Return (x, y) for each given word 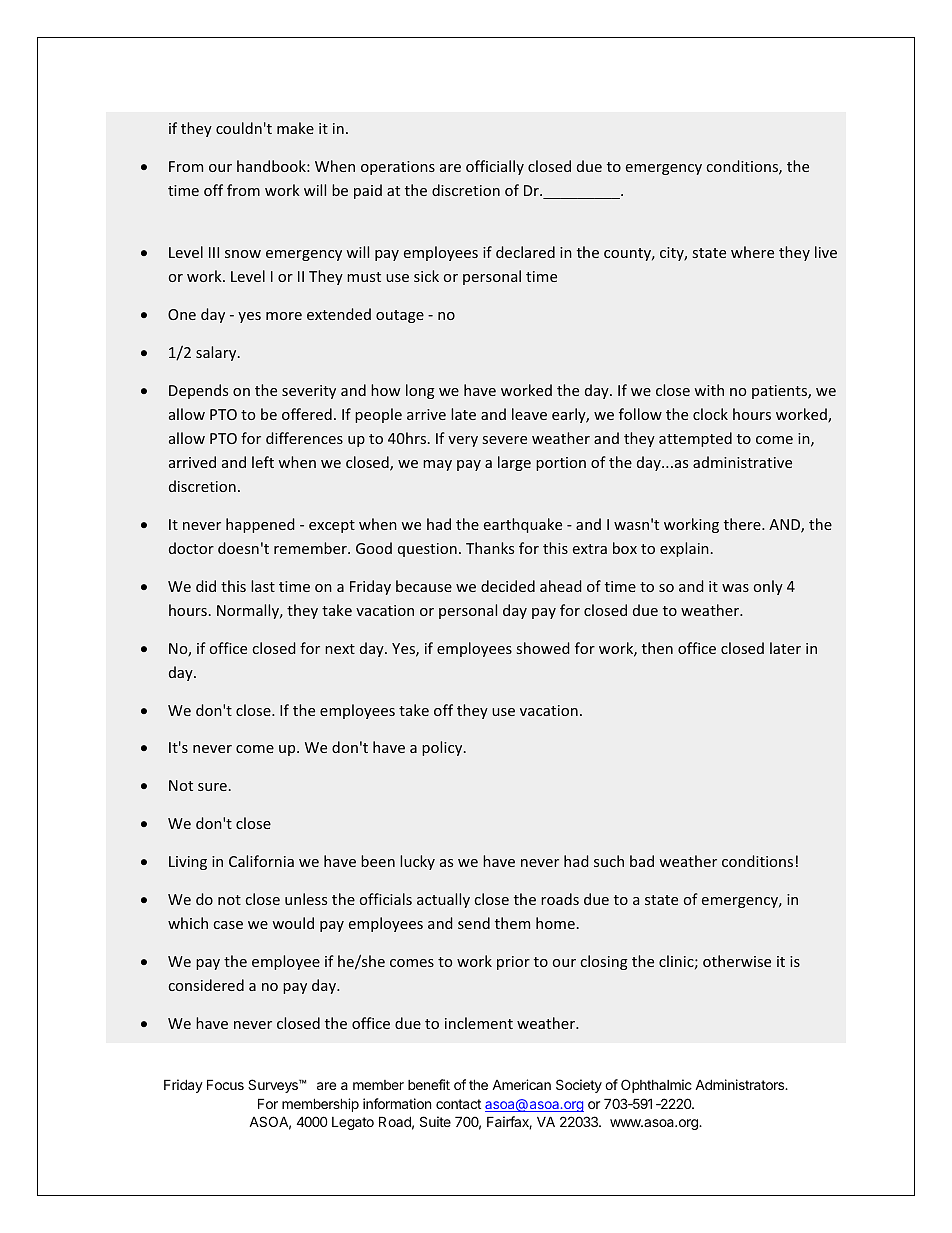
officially (495, 167)
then (657, 648)
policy (443, 748)
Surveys (274, 1086)
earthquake (523, 525)
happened (260, 525)
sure (212, 787)
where (752, 252)
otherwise (737, 961)
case (228, 925)
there (743, 524)
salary (217, 353)
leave (529, 414)
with (709, 390)
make (295, 128)
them (512, 923)
